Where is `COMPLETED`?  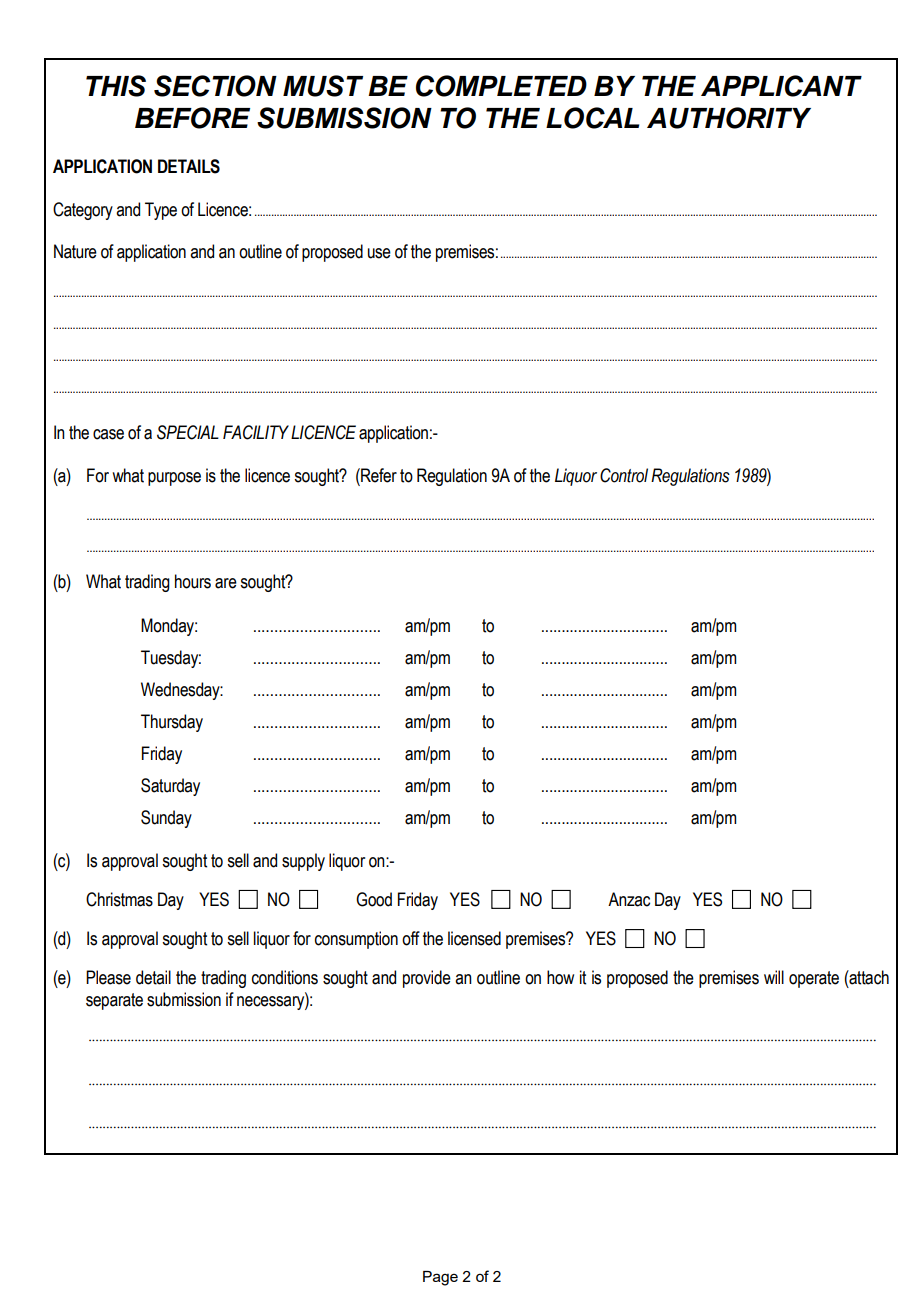
COMPLETED is located at coordinates (501, 86).
